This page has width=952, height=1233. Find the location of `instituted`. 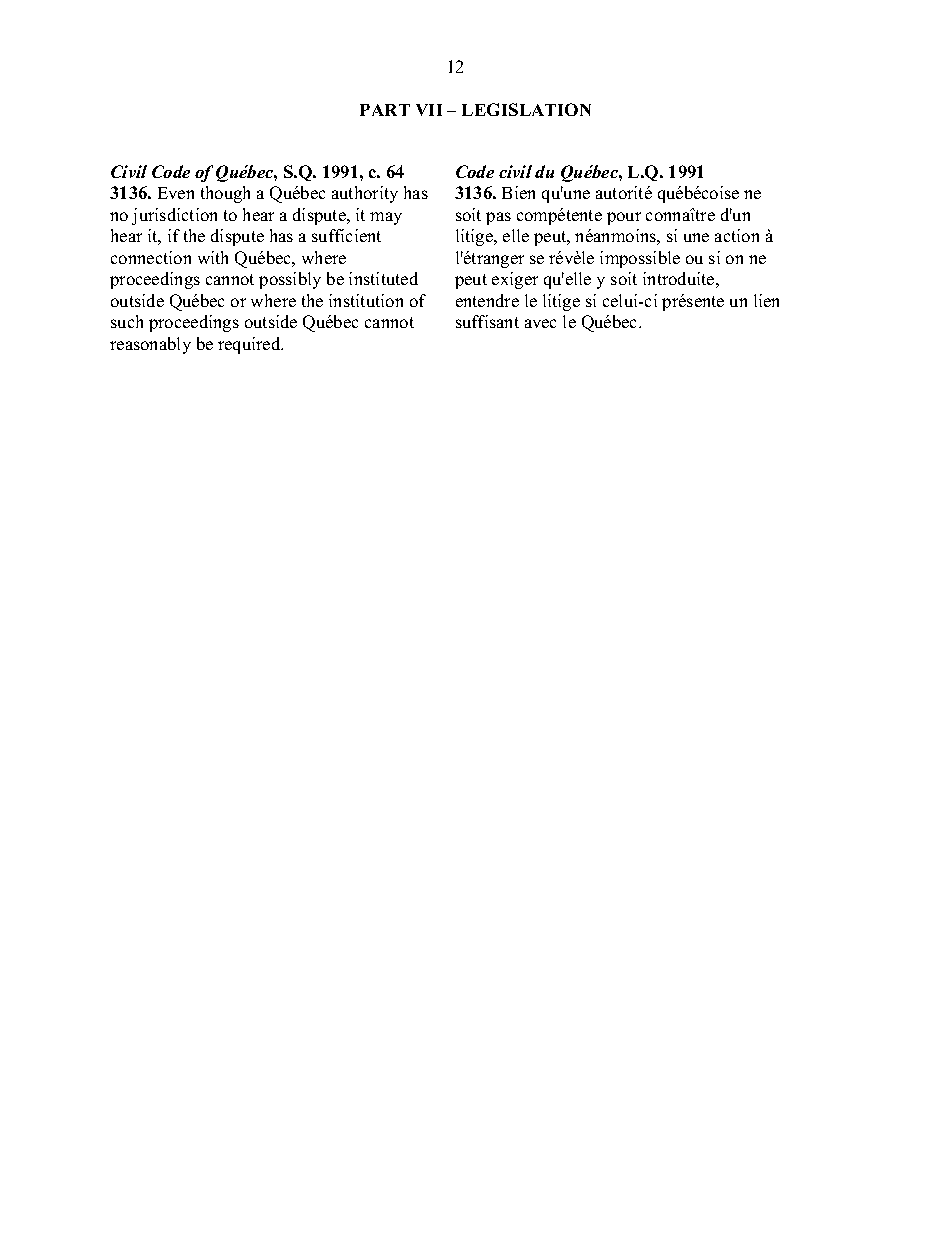

instituted is located at coordinates (383, 278).
